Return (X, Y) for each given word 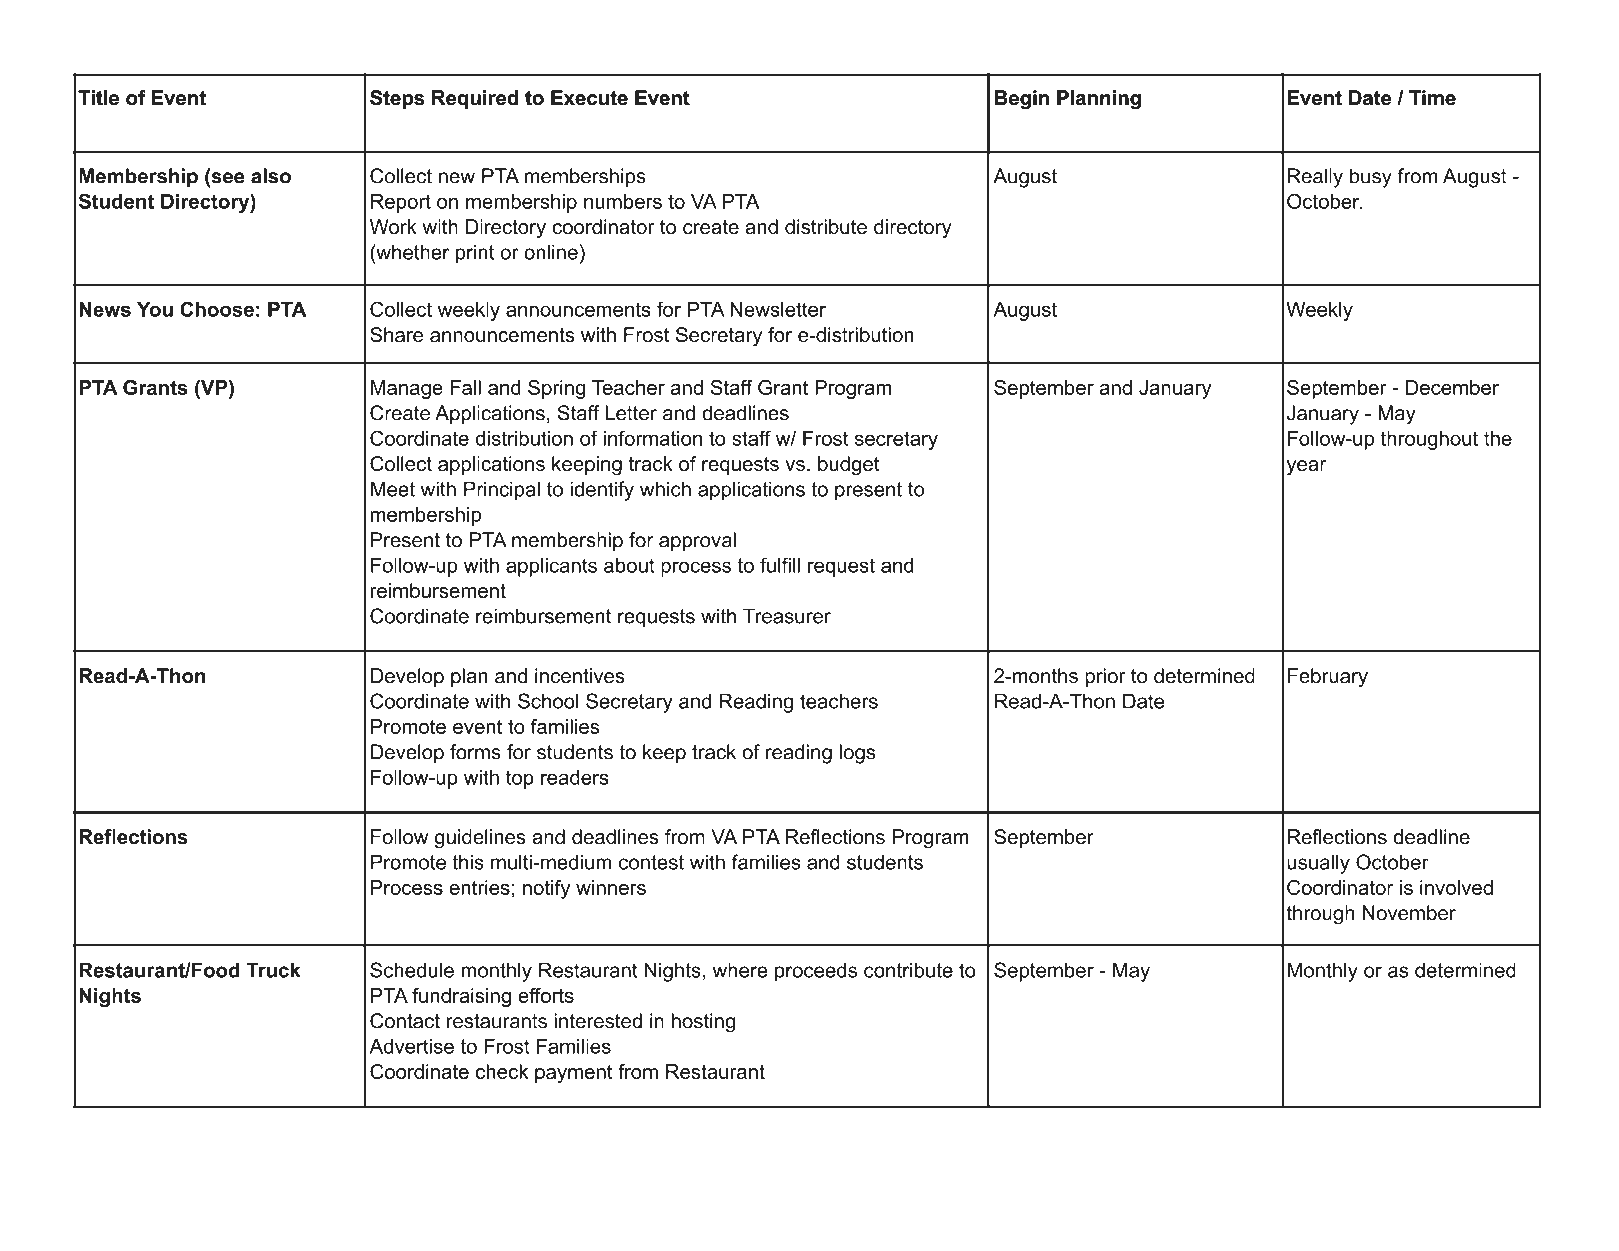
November (1409, 913)
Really (1315, 178)
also (271, 176)
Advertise (411, 1046)
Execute (589, 98)
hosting (703, 1023)
